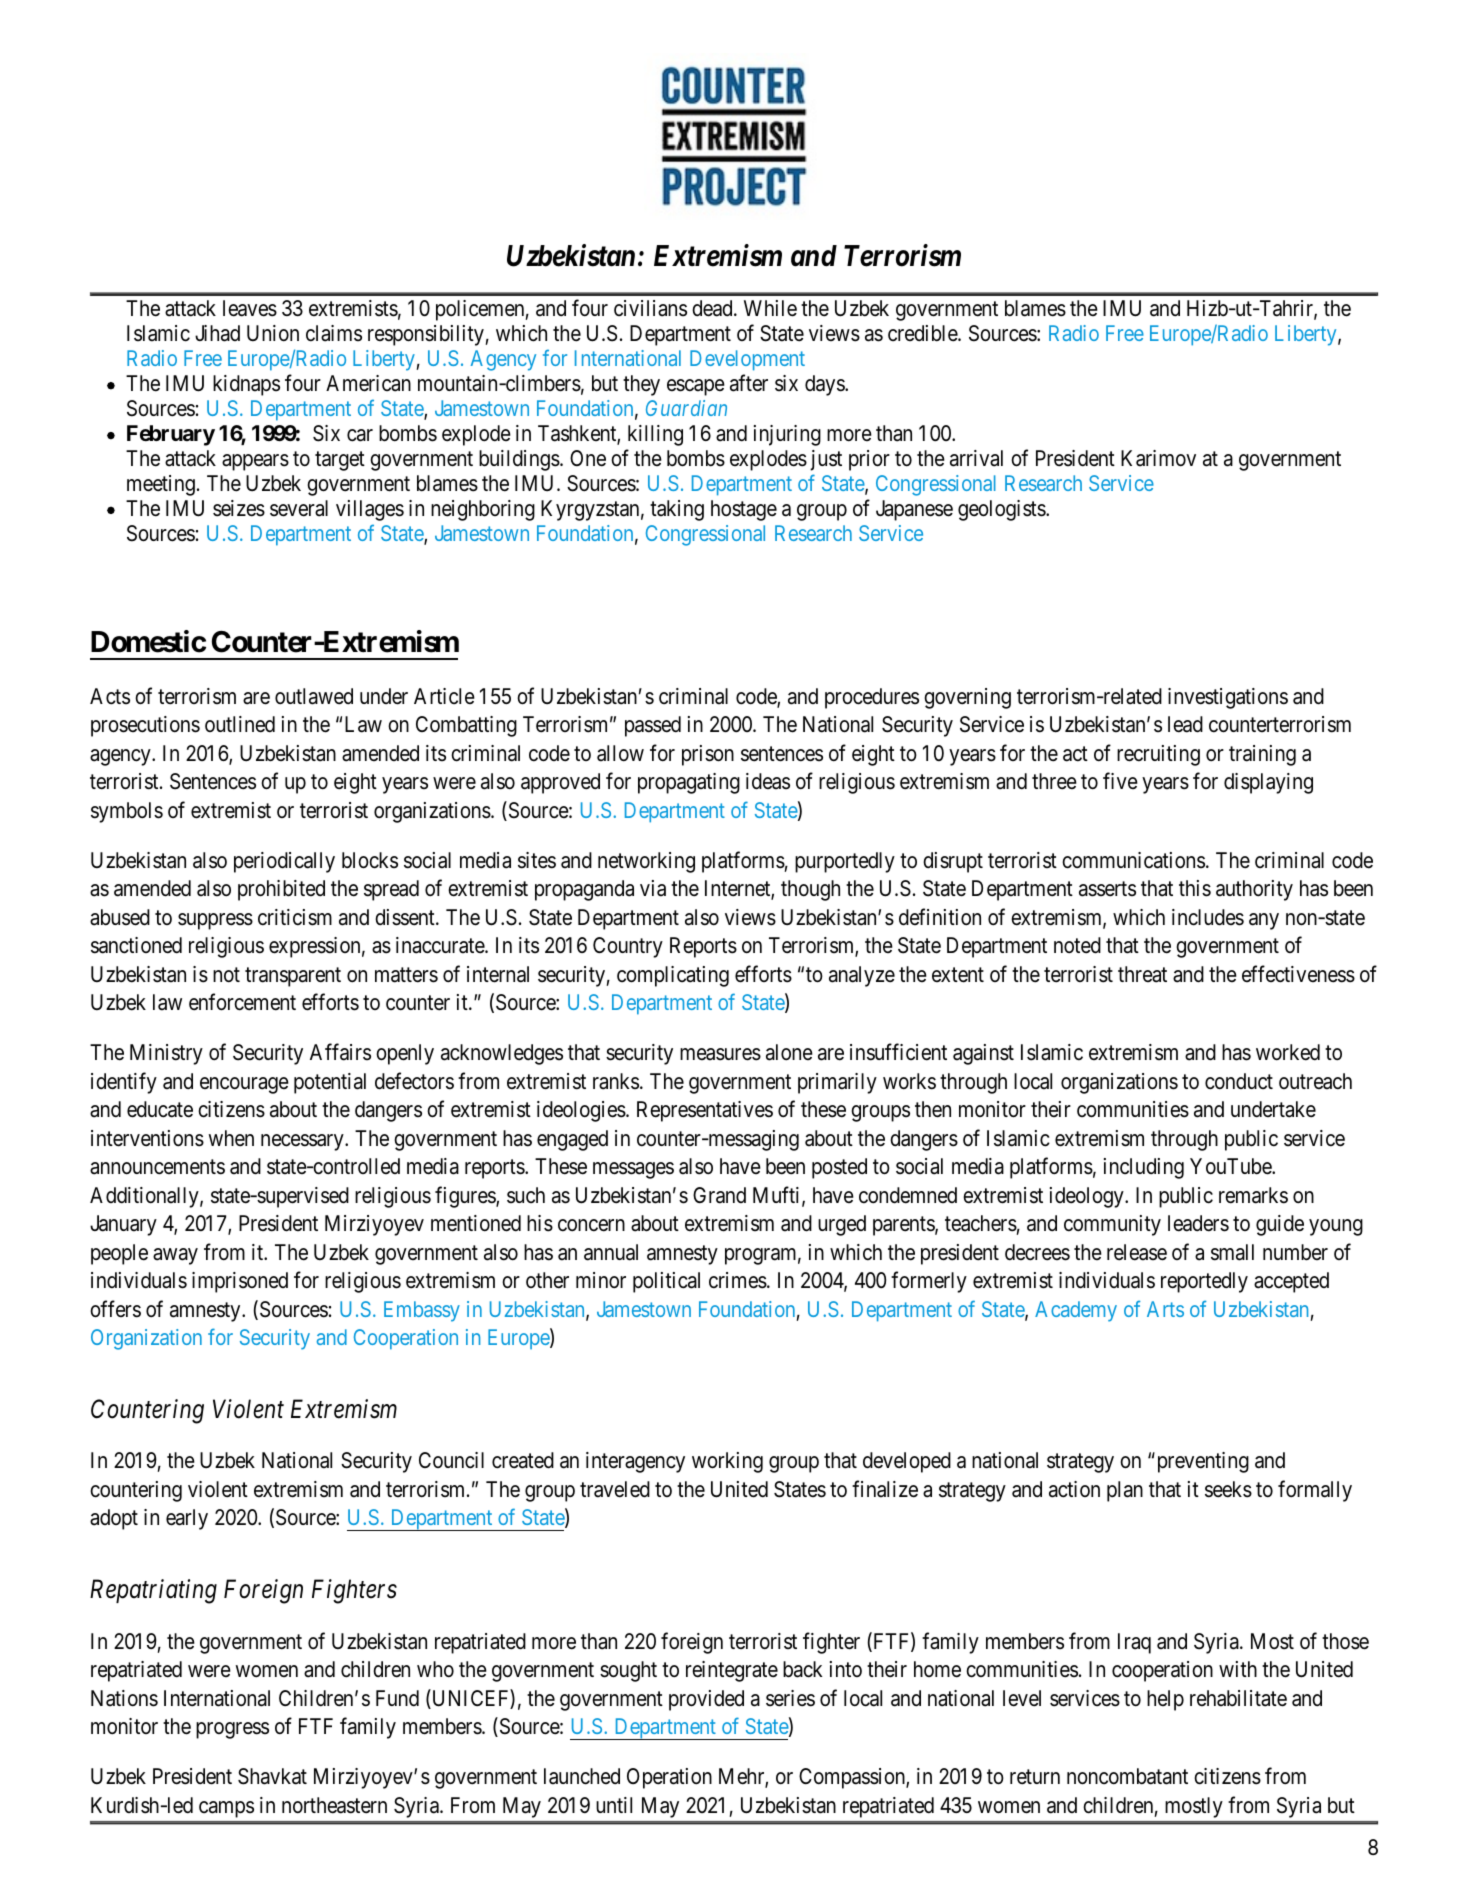 This screenshot has height=1900, width=1468. What do you see at coordinates (747, 360) in the screenshot?
I see `Development` at bounding box center [747, 360].
